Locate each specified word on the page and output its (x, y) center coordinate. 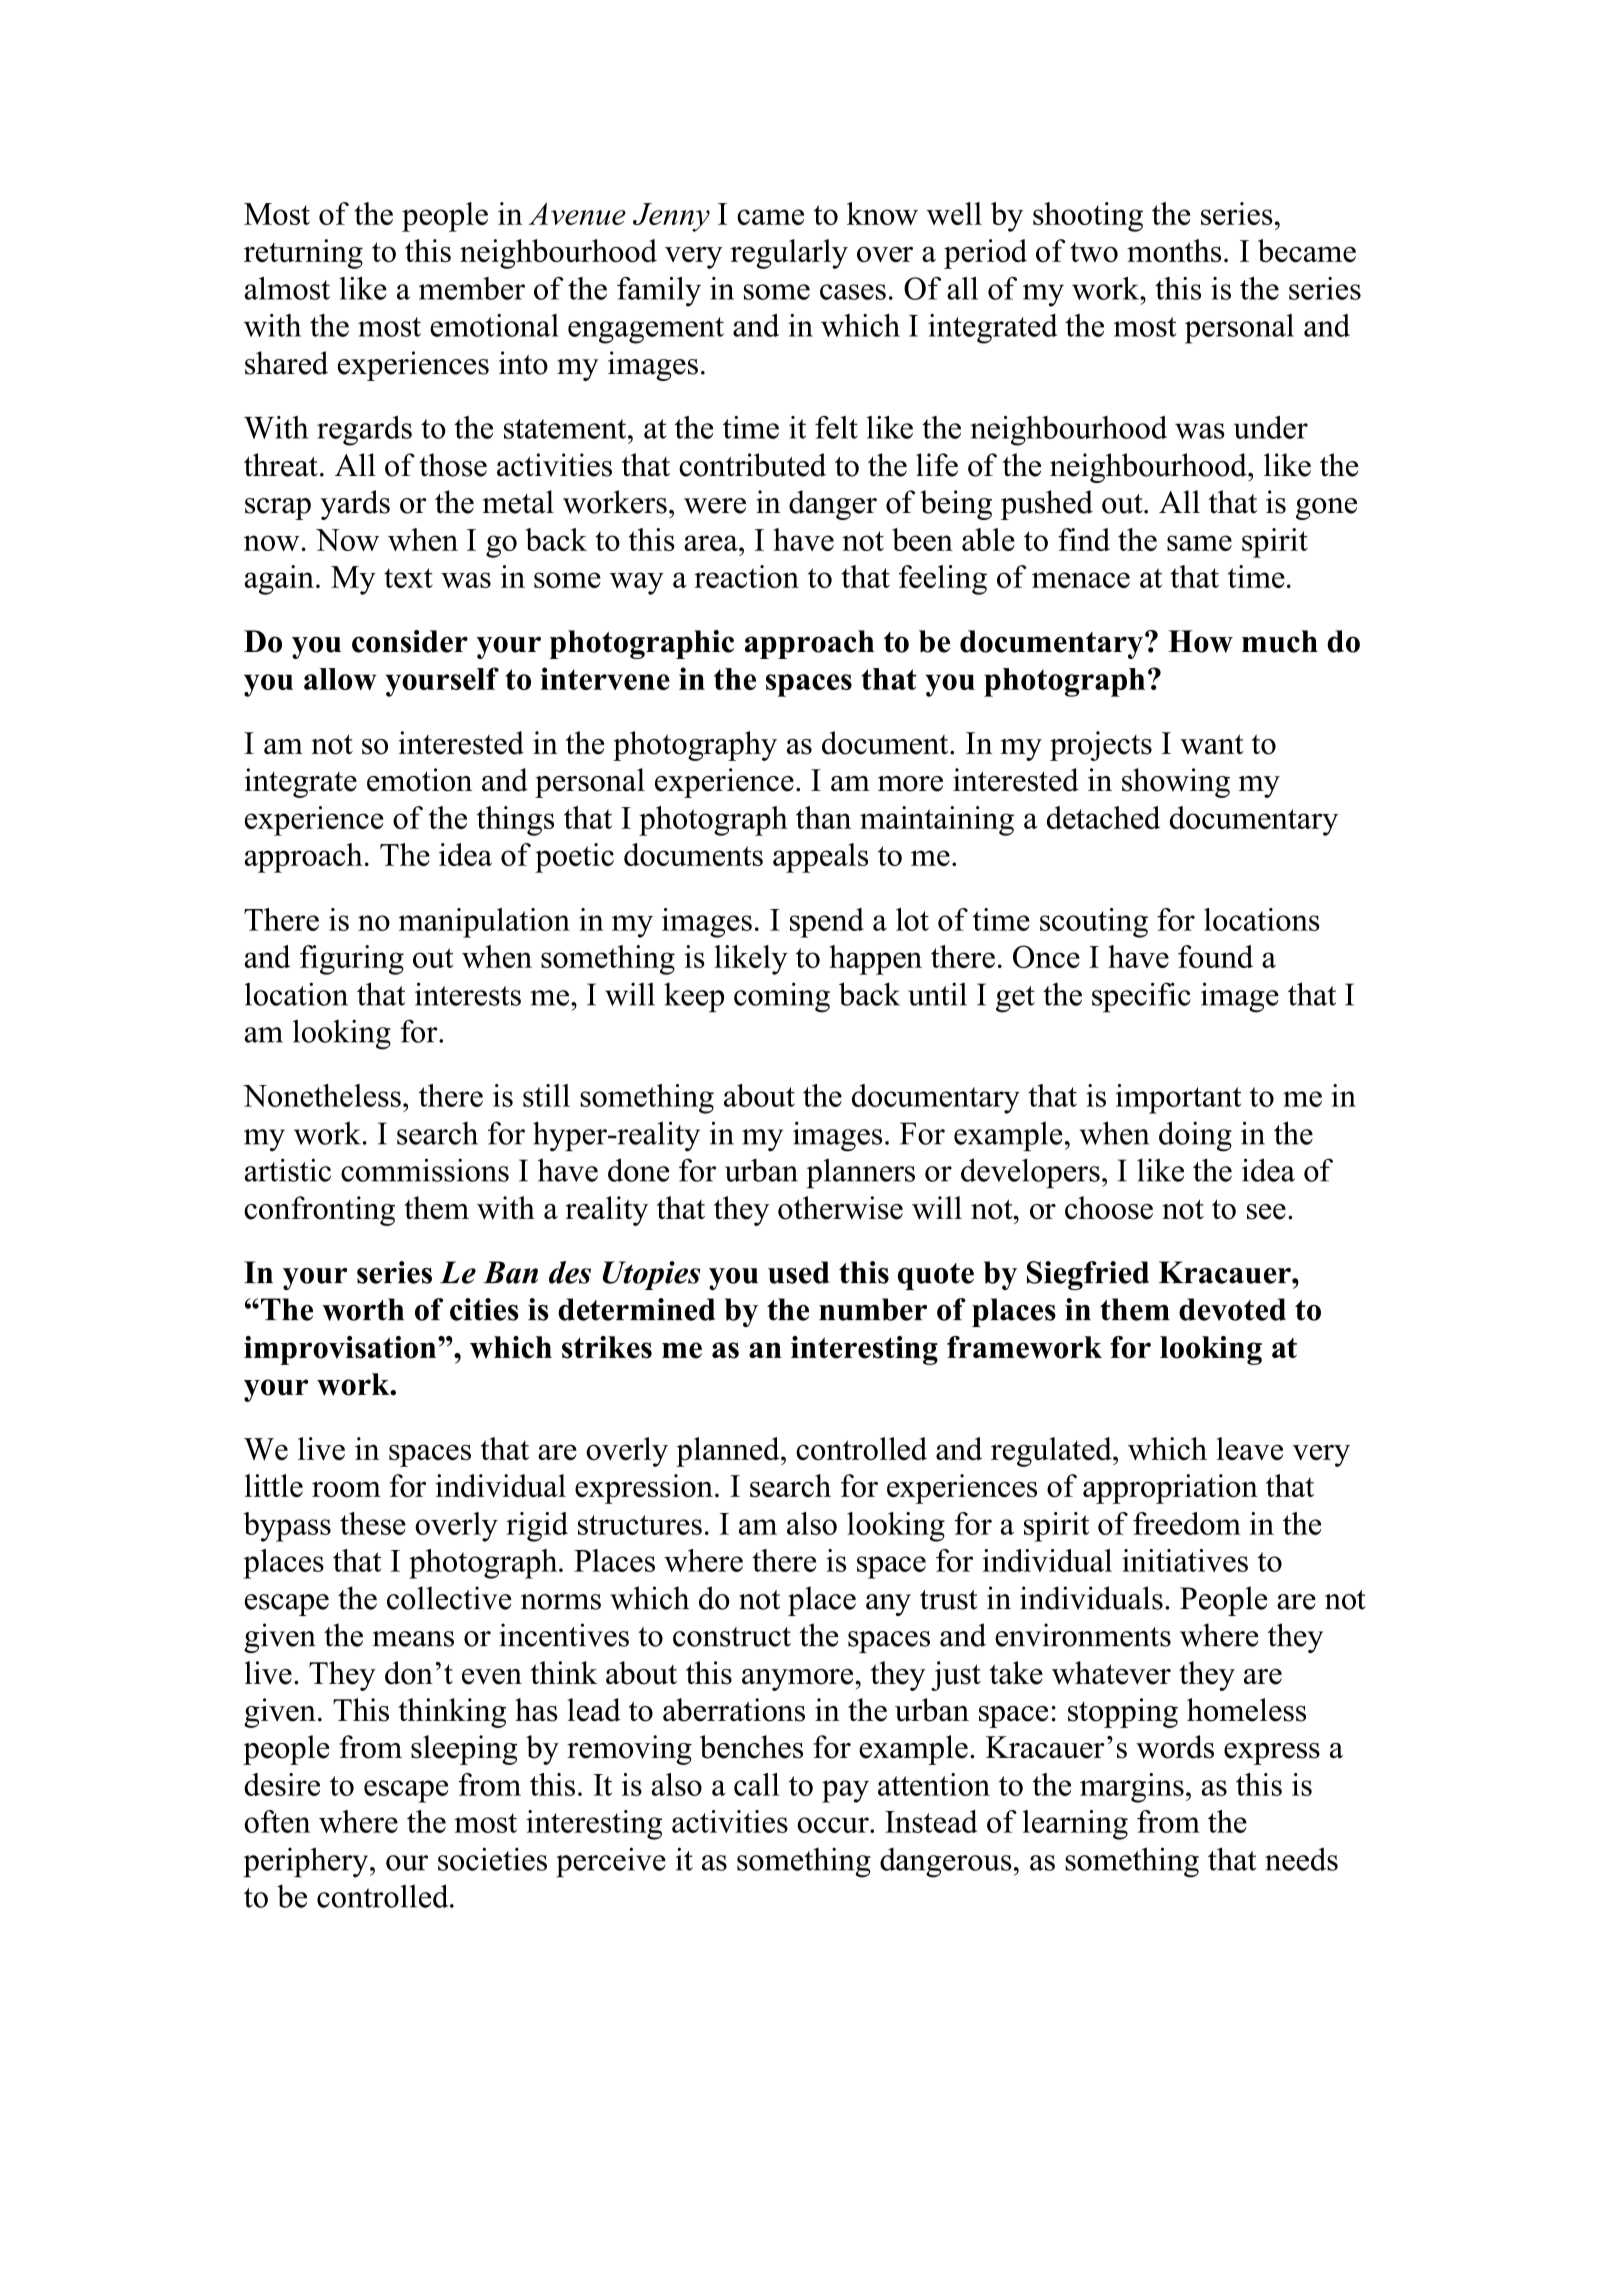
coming (782, 997)
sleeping (464, 1750)
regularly (789, 254)
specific (1141, 997)
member (472, 288)
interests (468, 994)
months (1174, 250)
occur (834, 1825)
